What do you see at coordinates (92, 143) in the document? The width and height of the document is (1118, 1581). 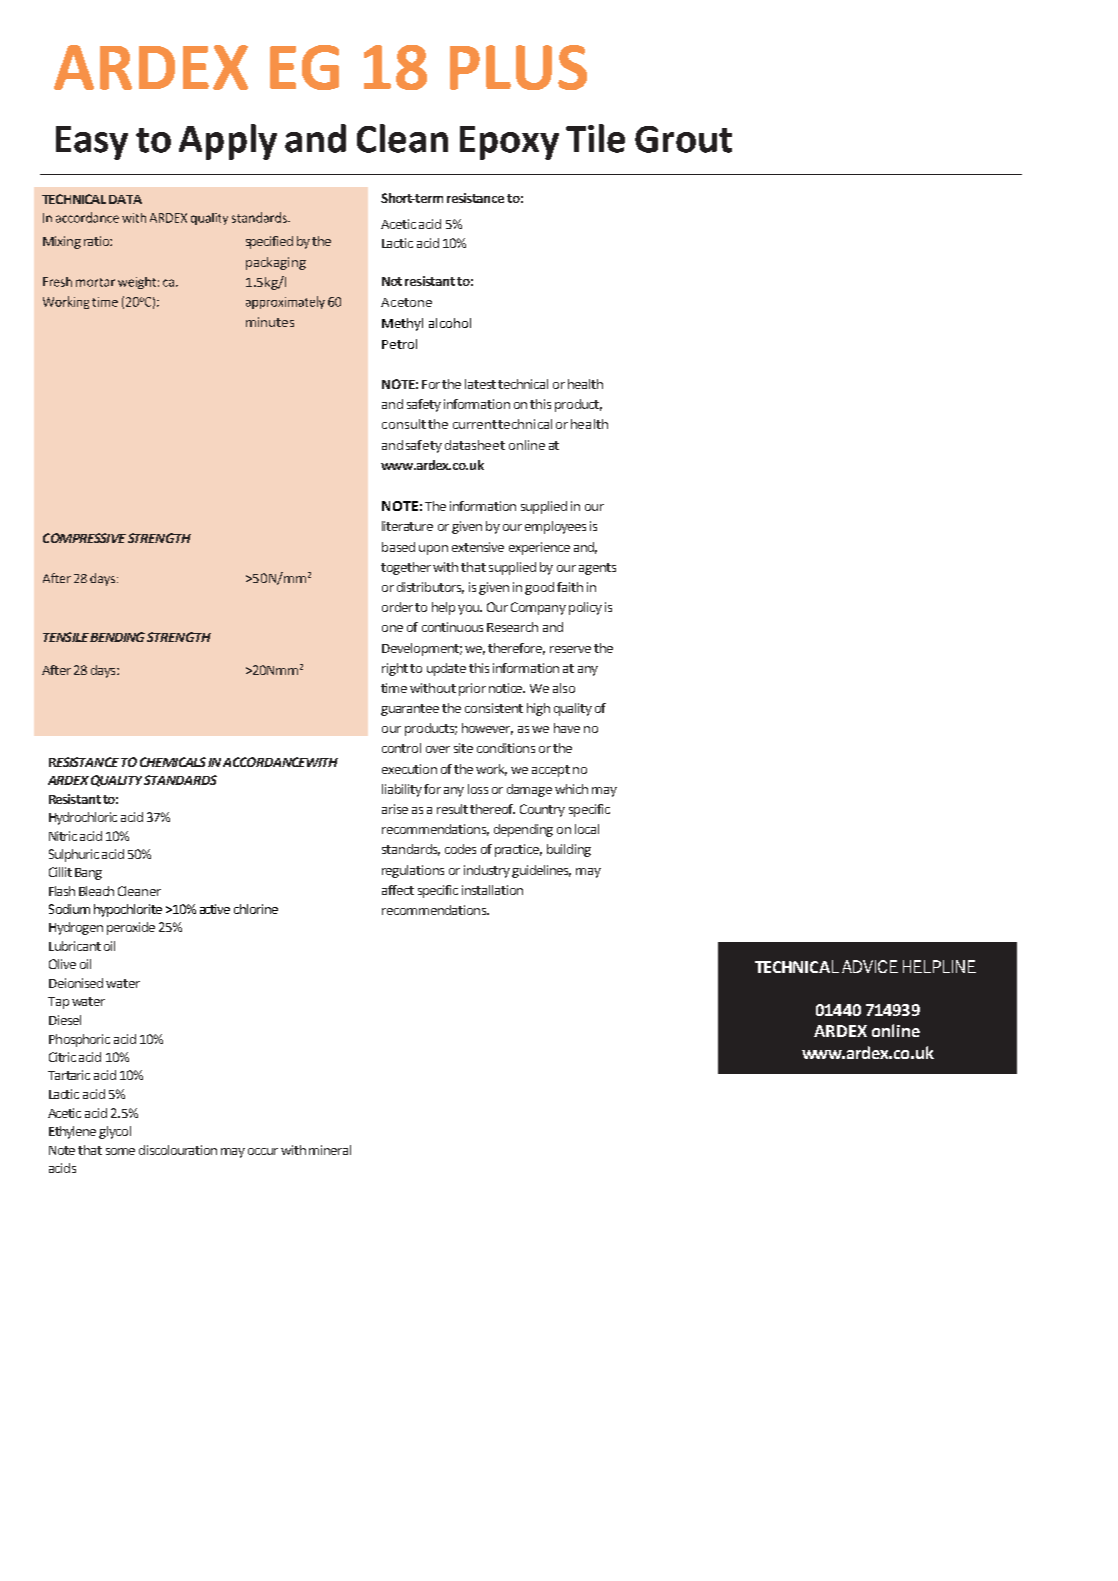 I see `Easy` at bounding box center [92, 143].
